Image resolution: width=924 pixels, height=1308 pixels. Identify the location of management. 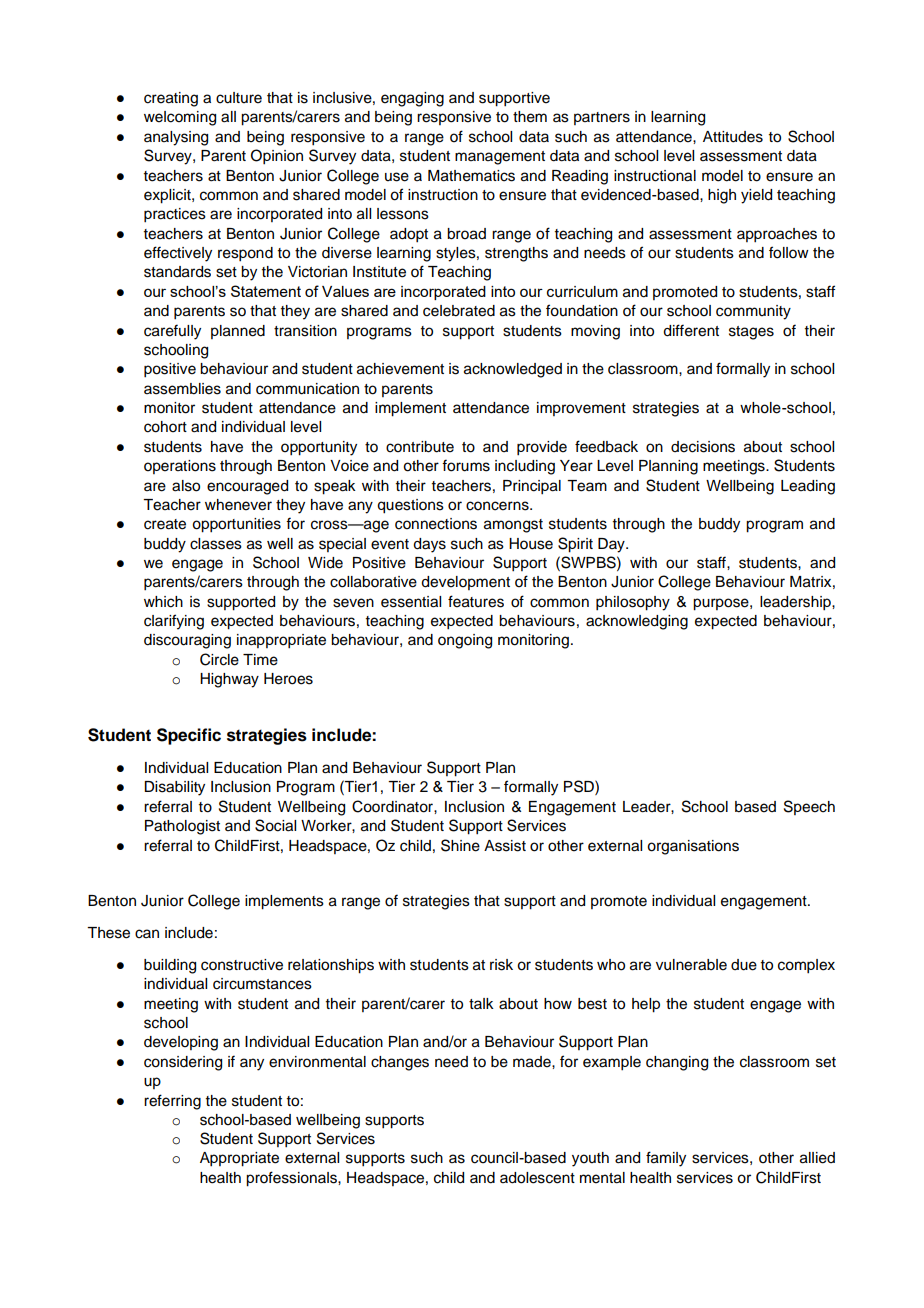
(500, 158).
